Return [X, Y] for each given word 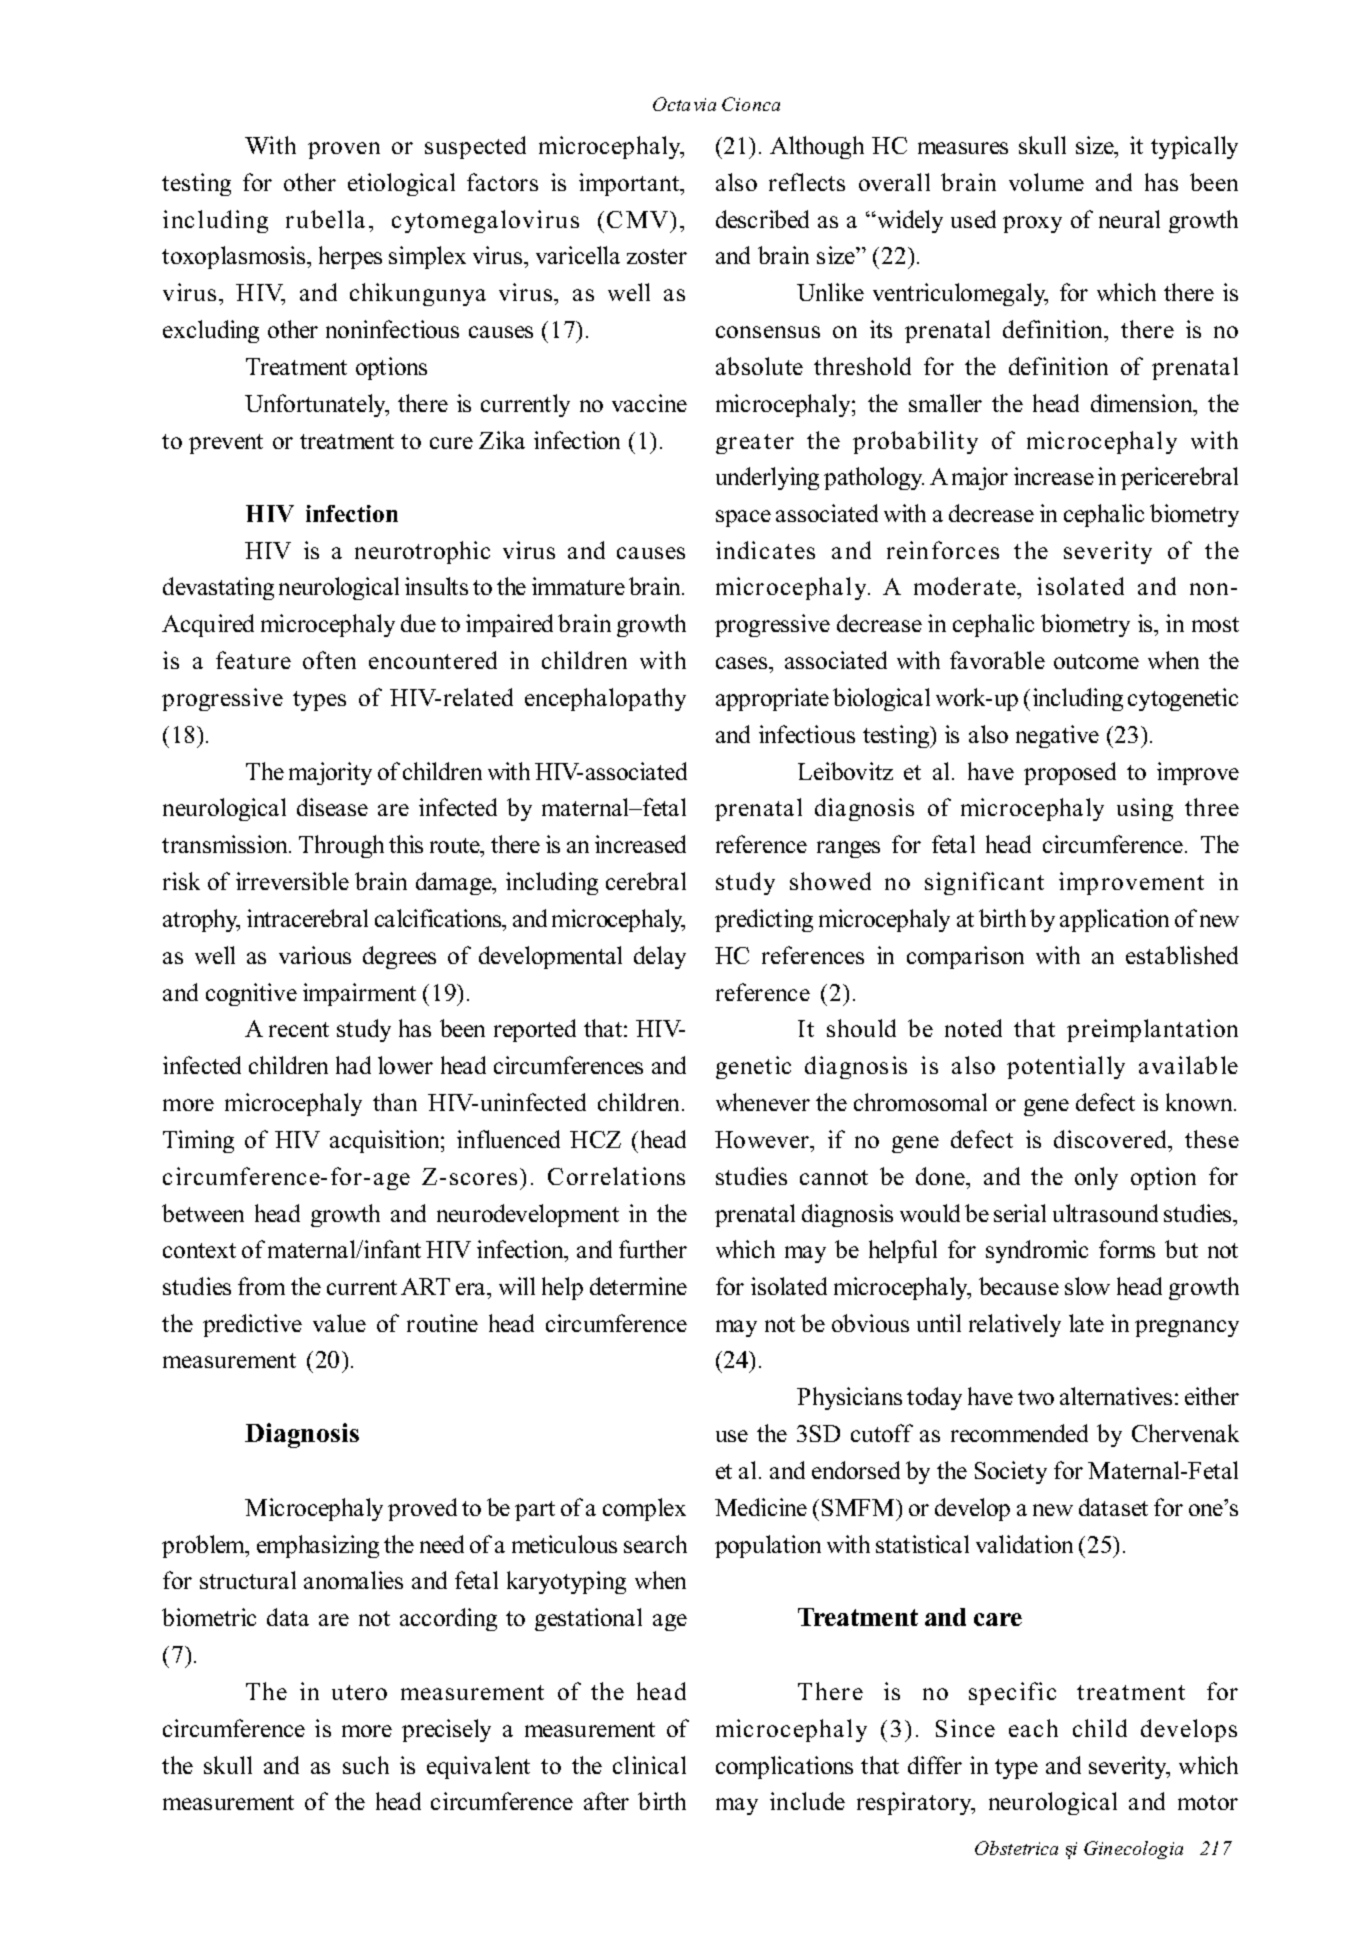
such [366, 1765]
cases [743, 663]
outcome [1096, 661]
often [329, 660]
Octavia [684, 104]
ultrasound [1105, 1213]
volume [1046, 182]
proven [344, 150]
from [261, 1286]
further [653, 1249]
